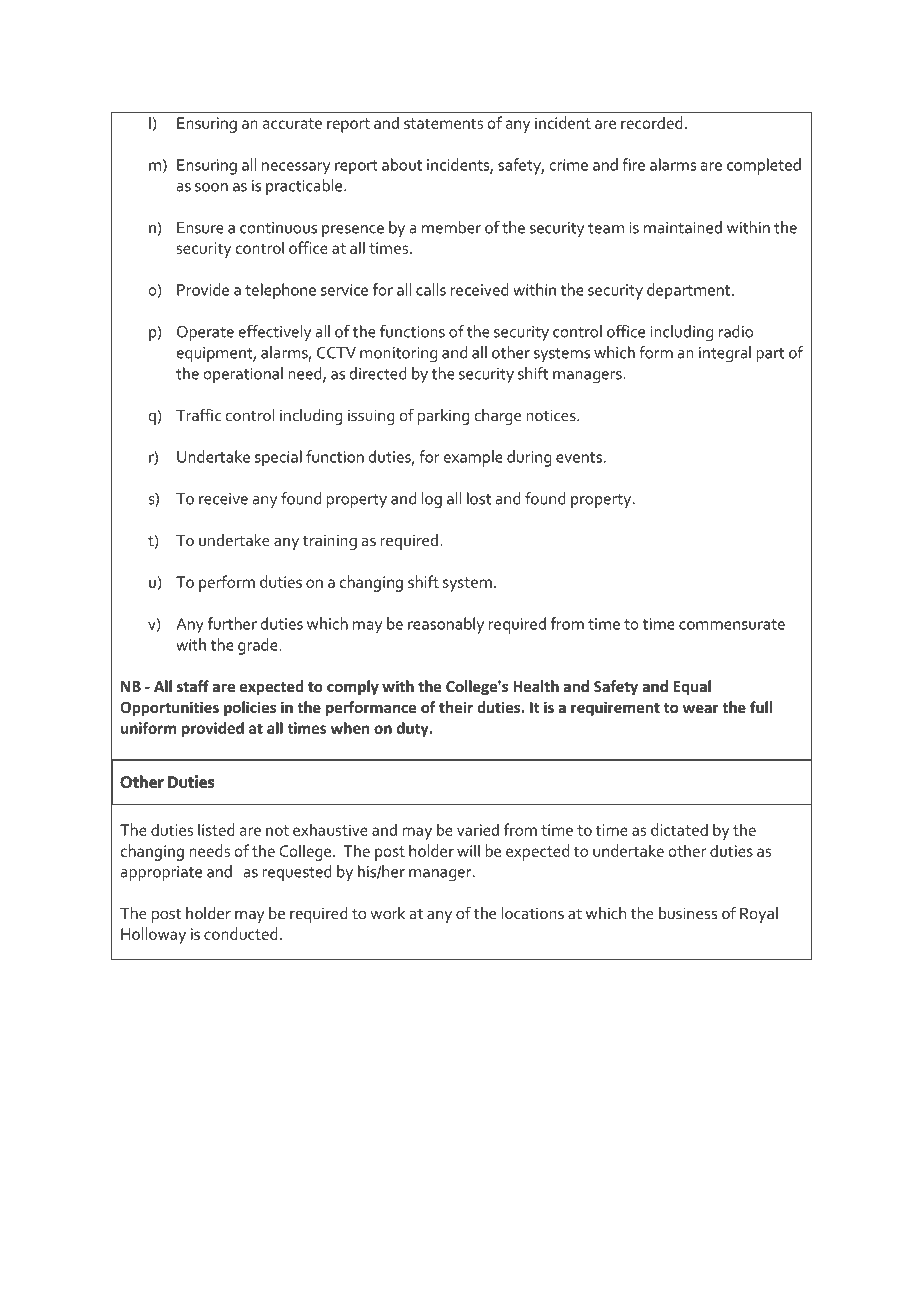 The image size is (924, 1308). Describe the element at coordinates (198, 415) in the page. I see `Traffic` at that location.
